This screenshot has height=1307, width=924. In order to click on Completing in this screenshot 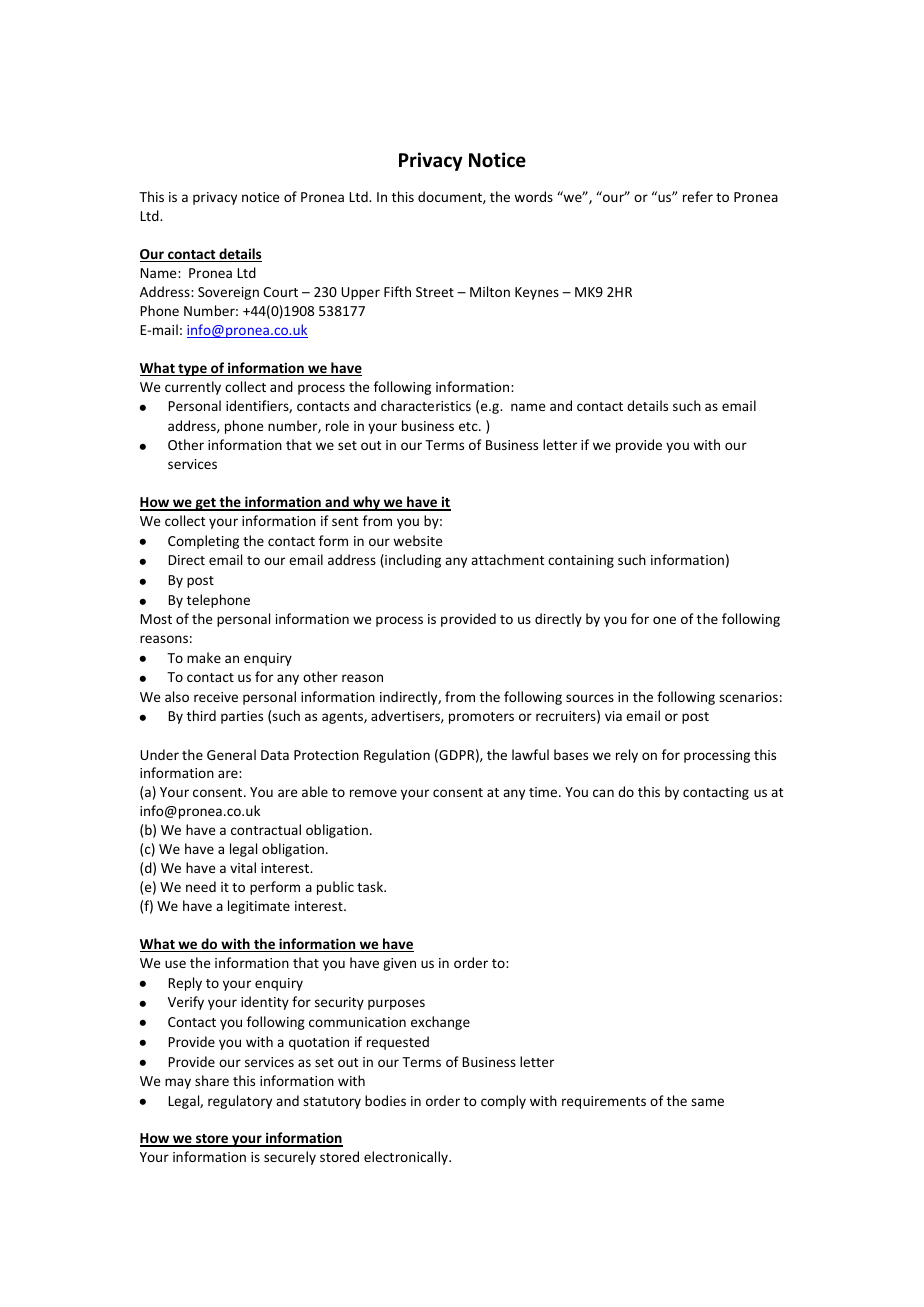, I will do `click(203, 542)`.
